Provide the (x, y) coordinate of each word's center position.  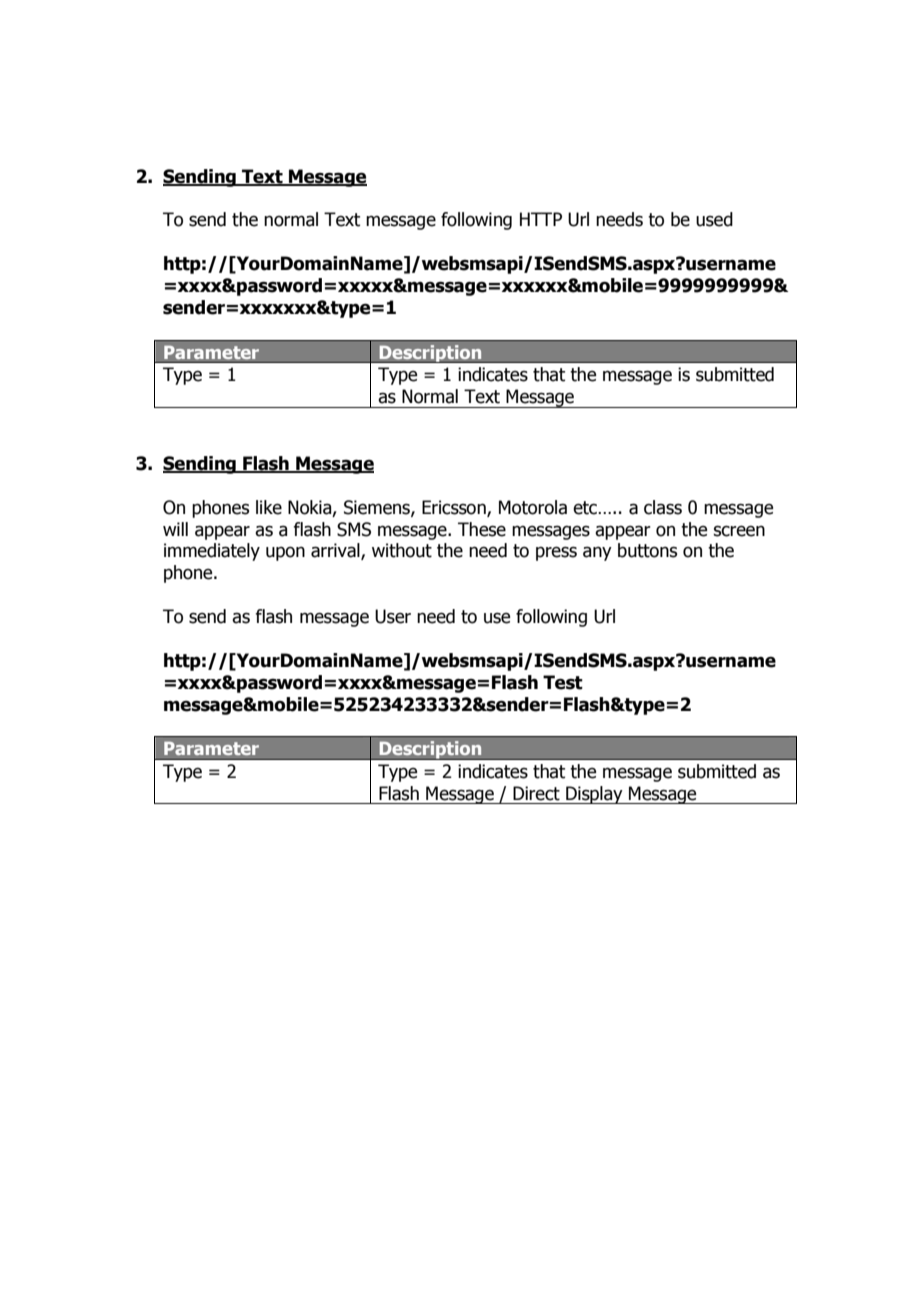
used (714, 219)
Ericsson (455, 508)
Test (563, 682)
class (663, 507)
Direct (536, 793)
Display (594, 795)
